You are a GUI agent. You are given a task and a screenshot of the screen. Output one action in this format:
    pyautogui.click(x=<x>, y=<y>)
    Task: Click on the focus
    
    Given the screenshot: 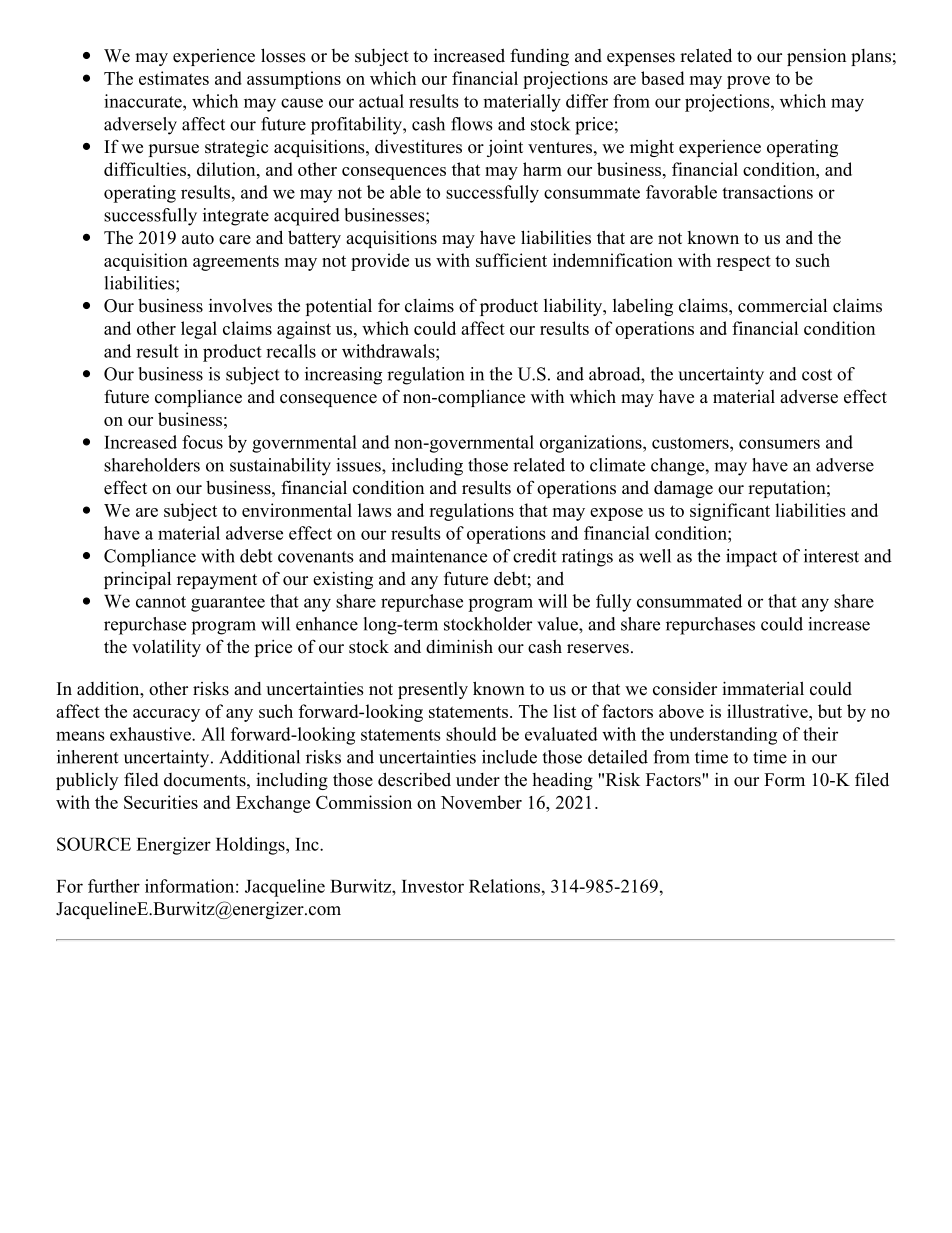 What is the action you would take?
    pyautogui.click(x=202, y=442)
